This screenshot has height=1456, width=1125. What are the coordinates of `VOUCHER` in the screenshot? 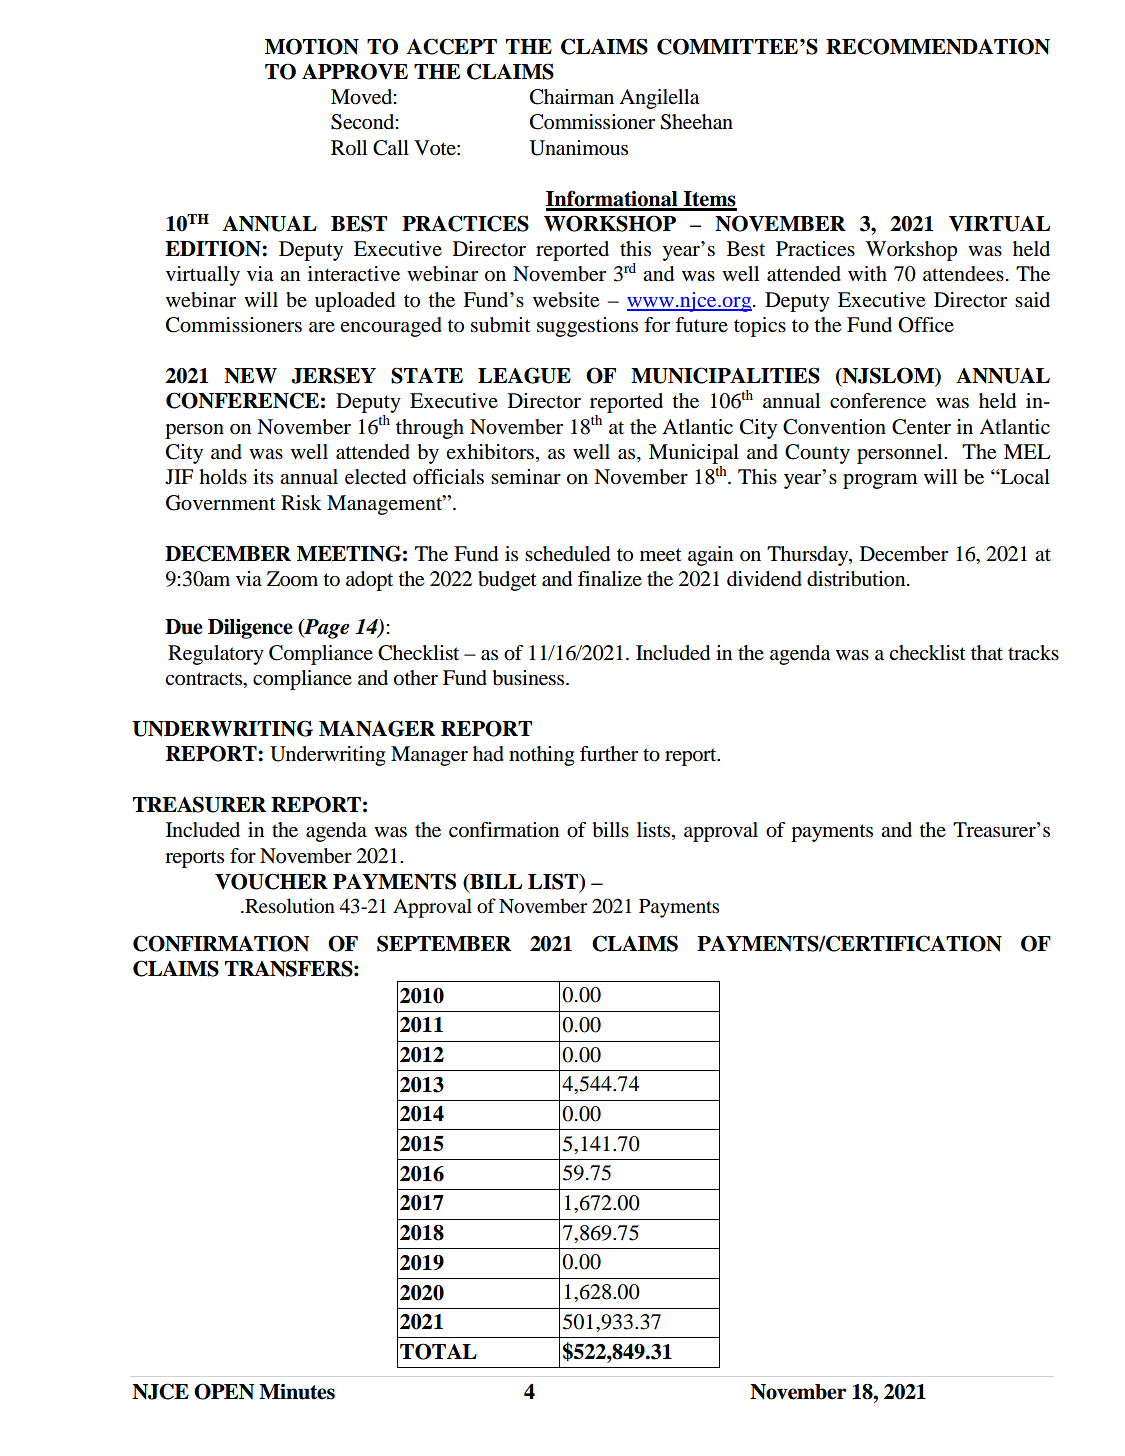 It's located at (271, 881).
